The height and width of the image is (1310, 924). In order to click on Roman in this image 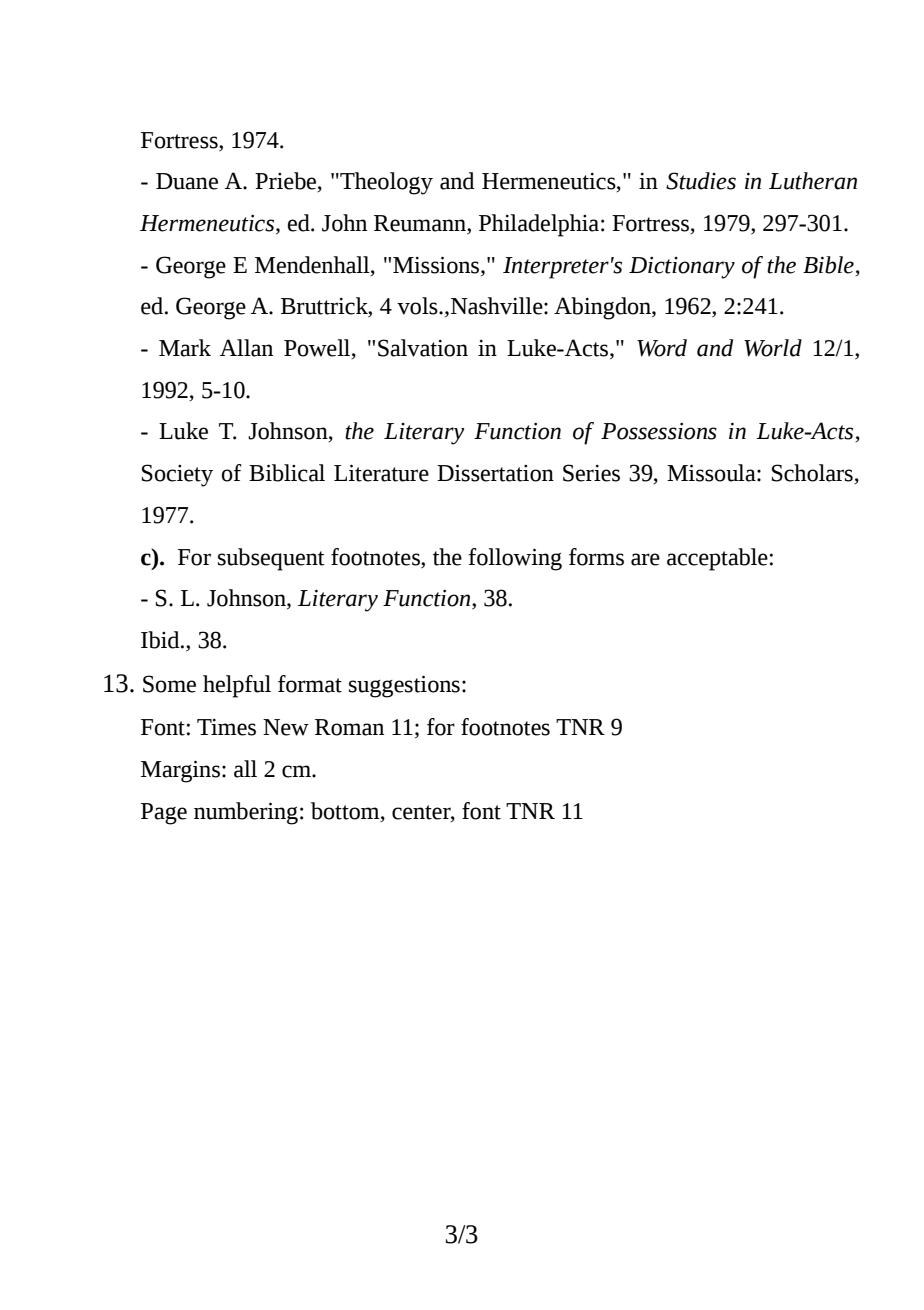, I will do `click(349, 727)`.
